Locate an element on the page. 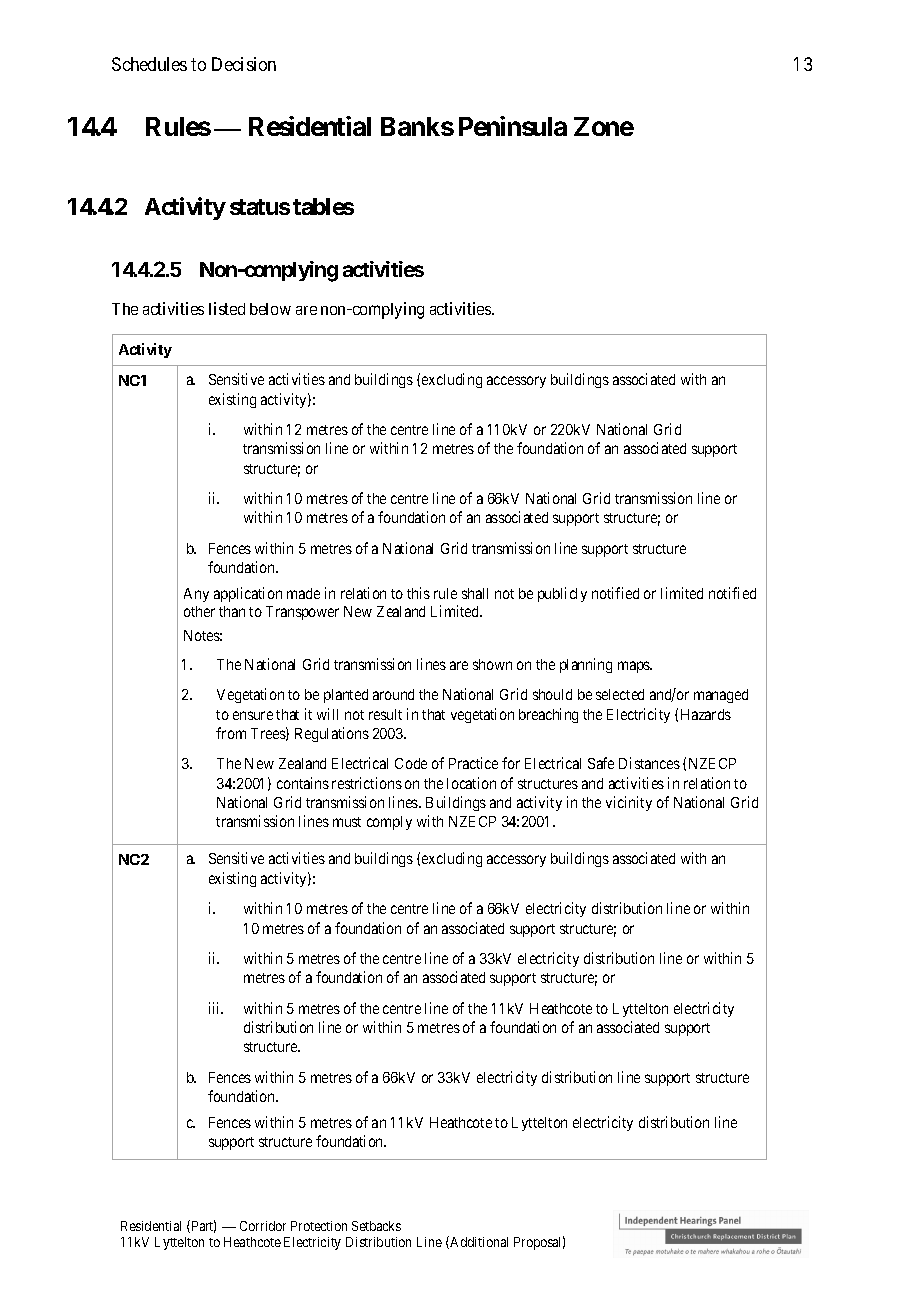 The image size is (924, 1308). from is located at coordinates (231, 733).
